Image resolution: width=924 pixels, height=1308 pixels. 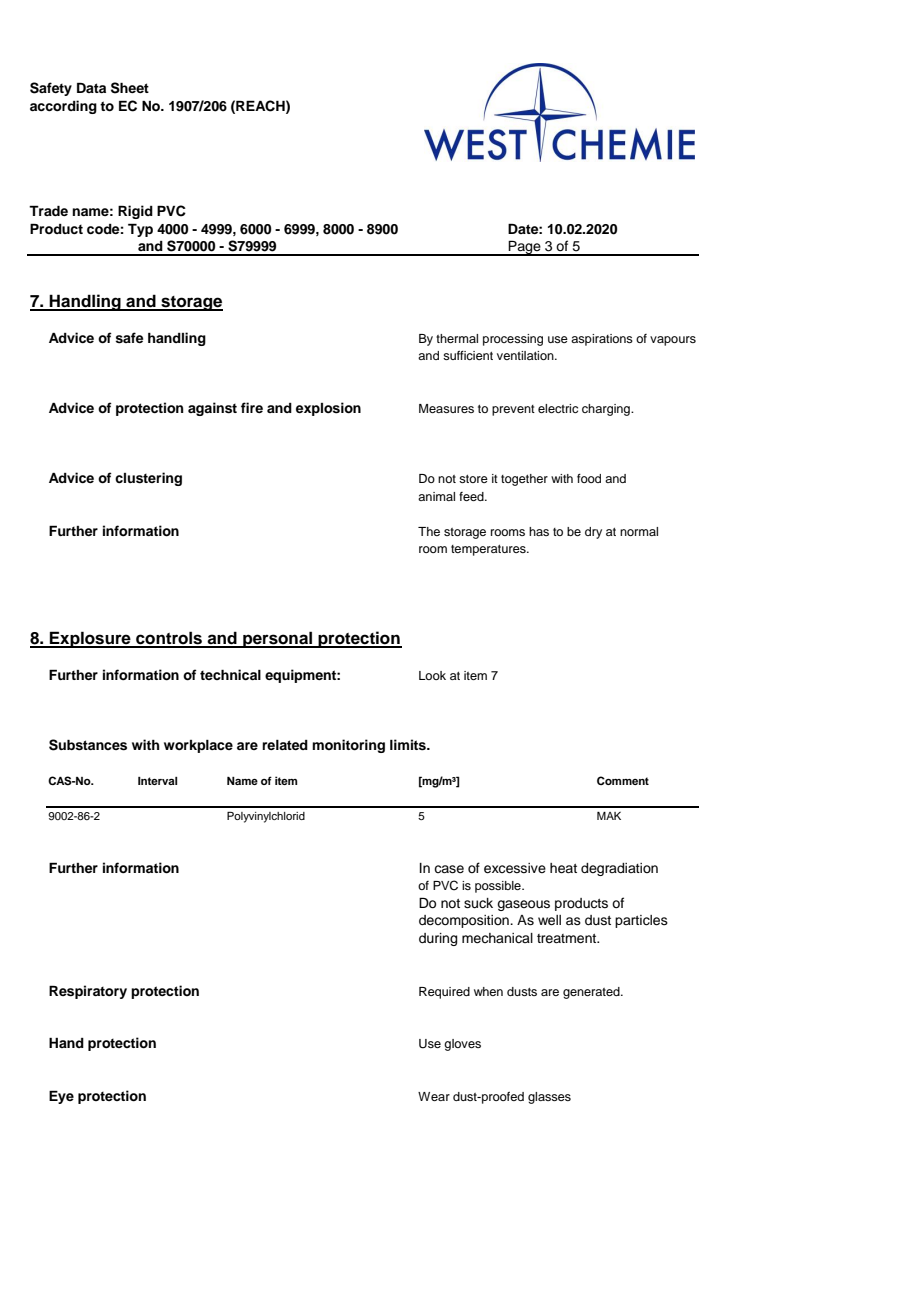 What do you see at coordinates (549, 1098) in the screenshot?
I see `glasses` at bounding box center [549, 1098].
